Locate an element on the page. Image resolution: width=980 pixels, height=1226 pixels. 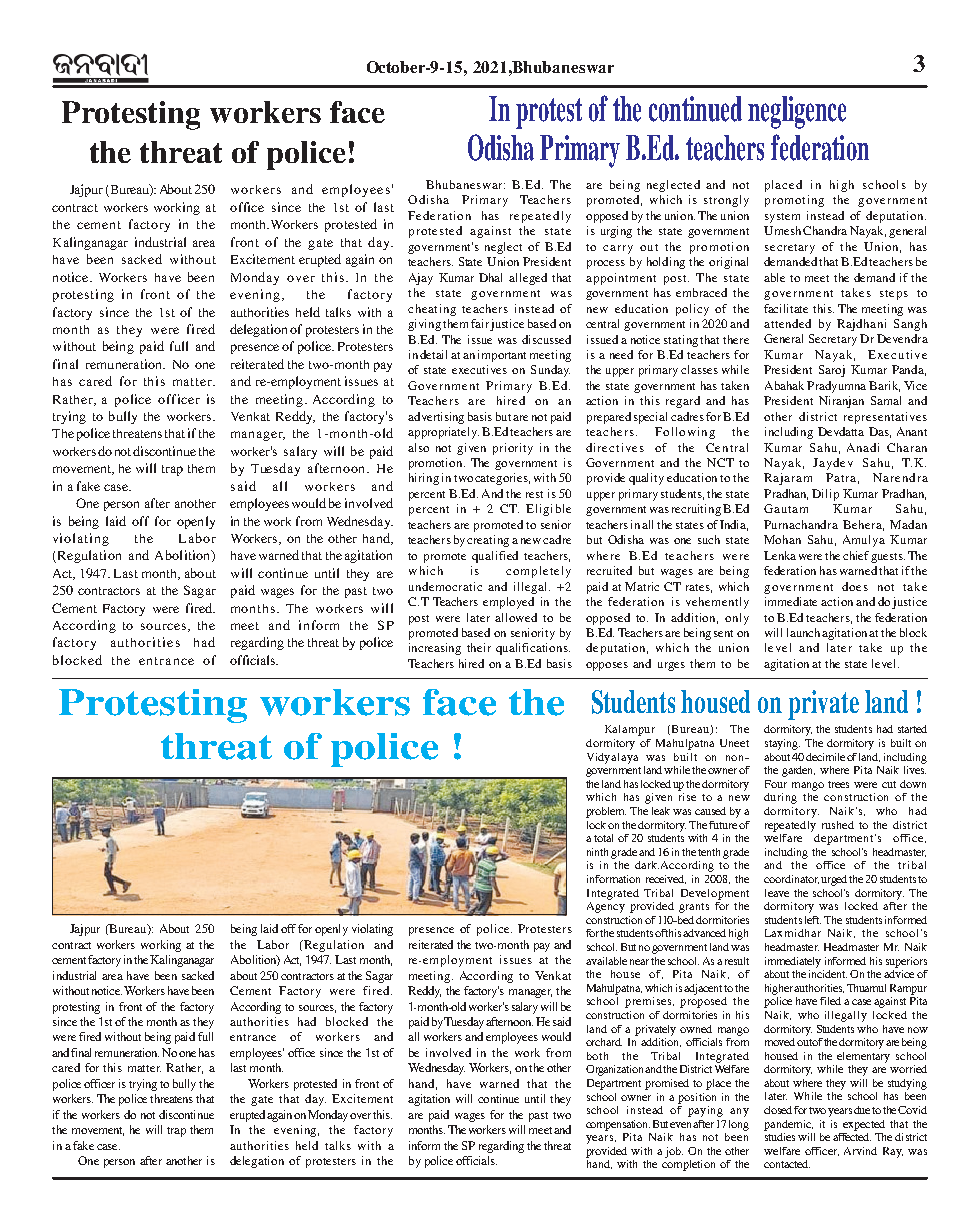
trees is located at coordinates (838, 784).
